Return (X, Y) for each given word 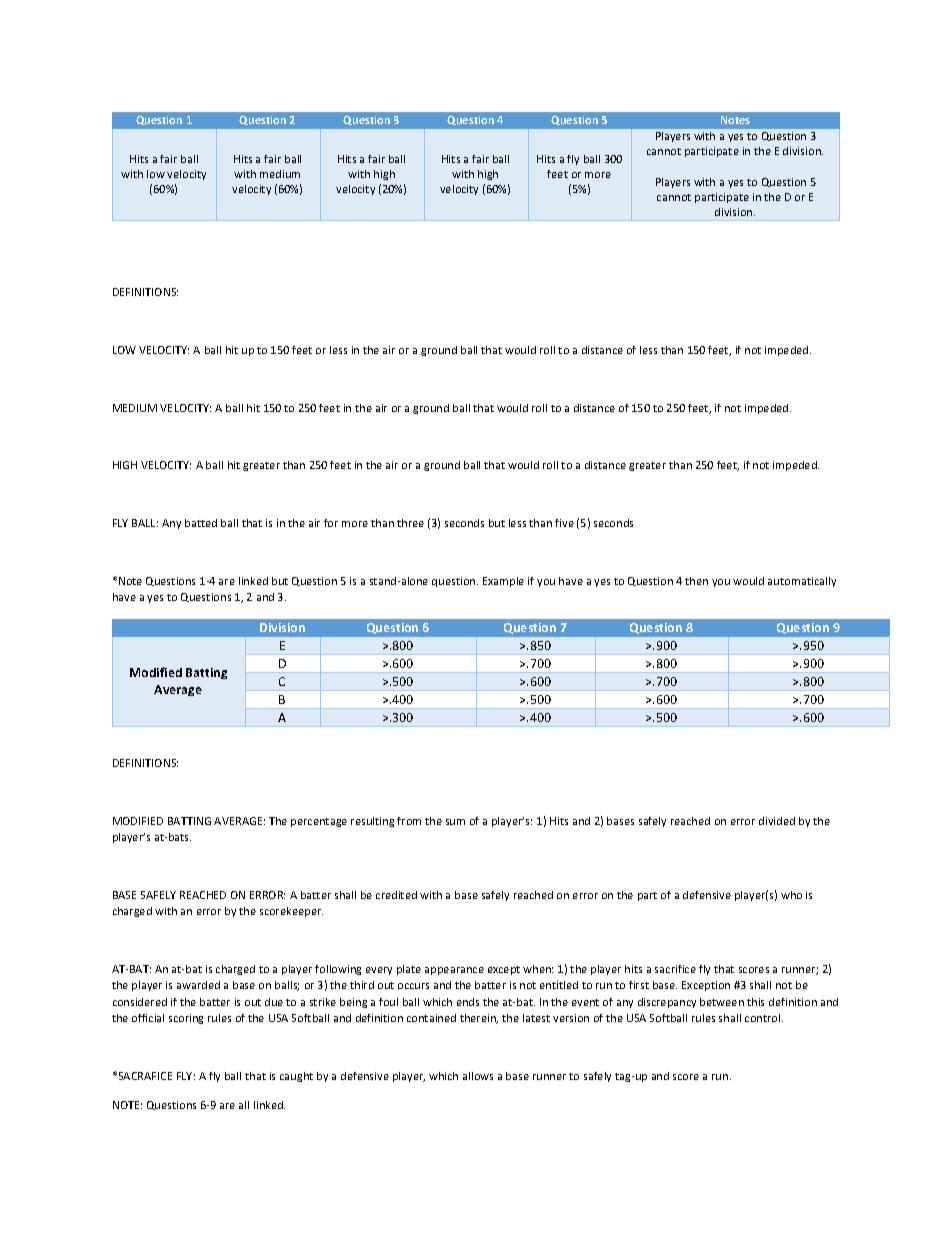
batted (201, 523)
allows (478, 1076)
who (791, 895)
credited (396, 895)
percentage (319, 822)
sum (455, 822)
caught (296, 1077)
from (409, 821)
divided (777, 821)
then (696, 581)
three (410, 523)
